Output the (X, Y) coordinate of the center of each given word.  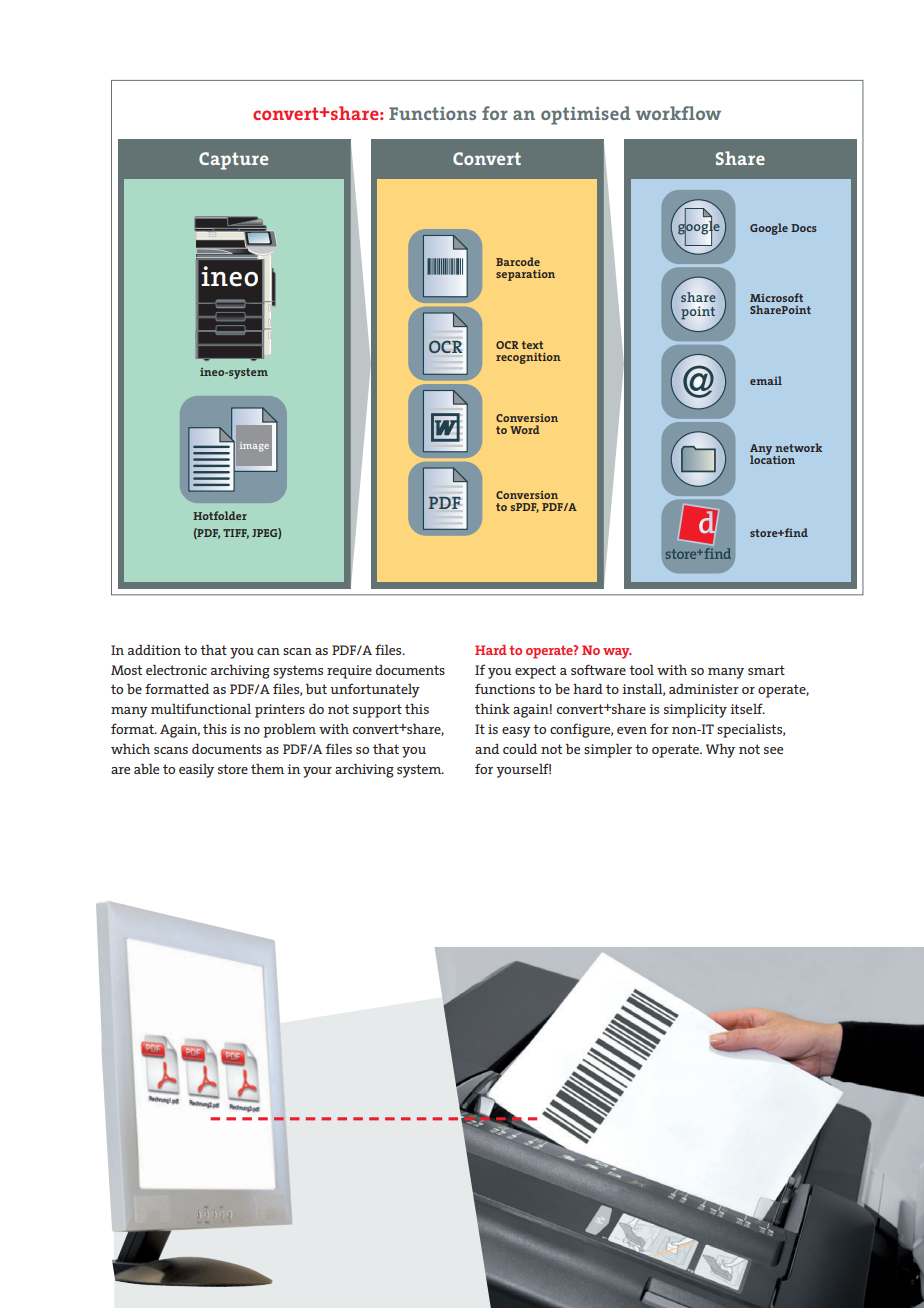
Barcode (518, 261)
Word (525, 429)
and (487, 749)
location (772, 458)
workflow (678, 113)
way (617, 653)
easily (196, 770)
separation (525, 275)
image (254, 447)
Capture (233, 161)
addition (154, 649)
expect (535, 672)
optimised (585, 115)
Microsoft (776, 297)
